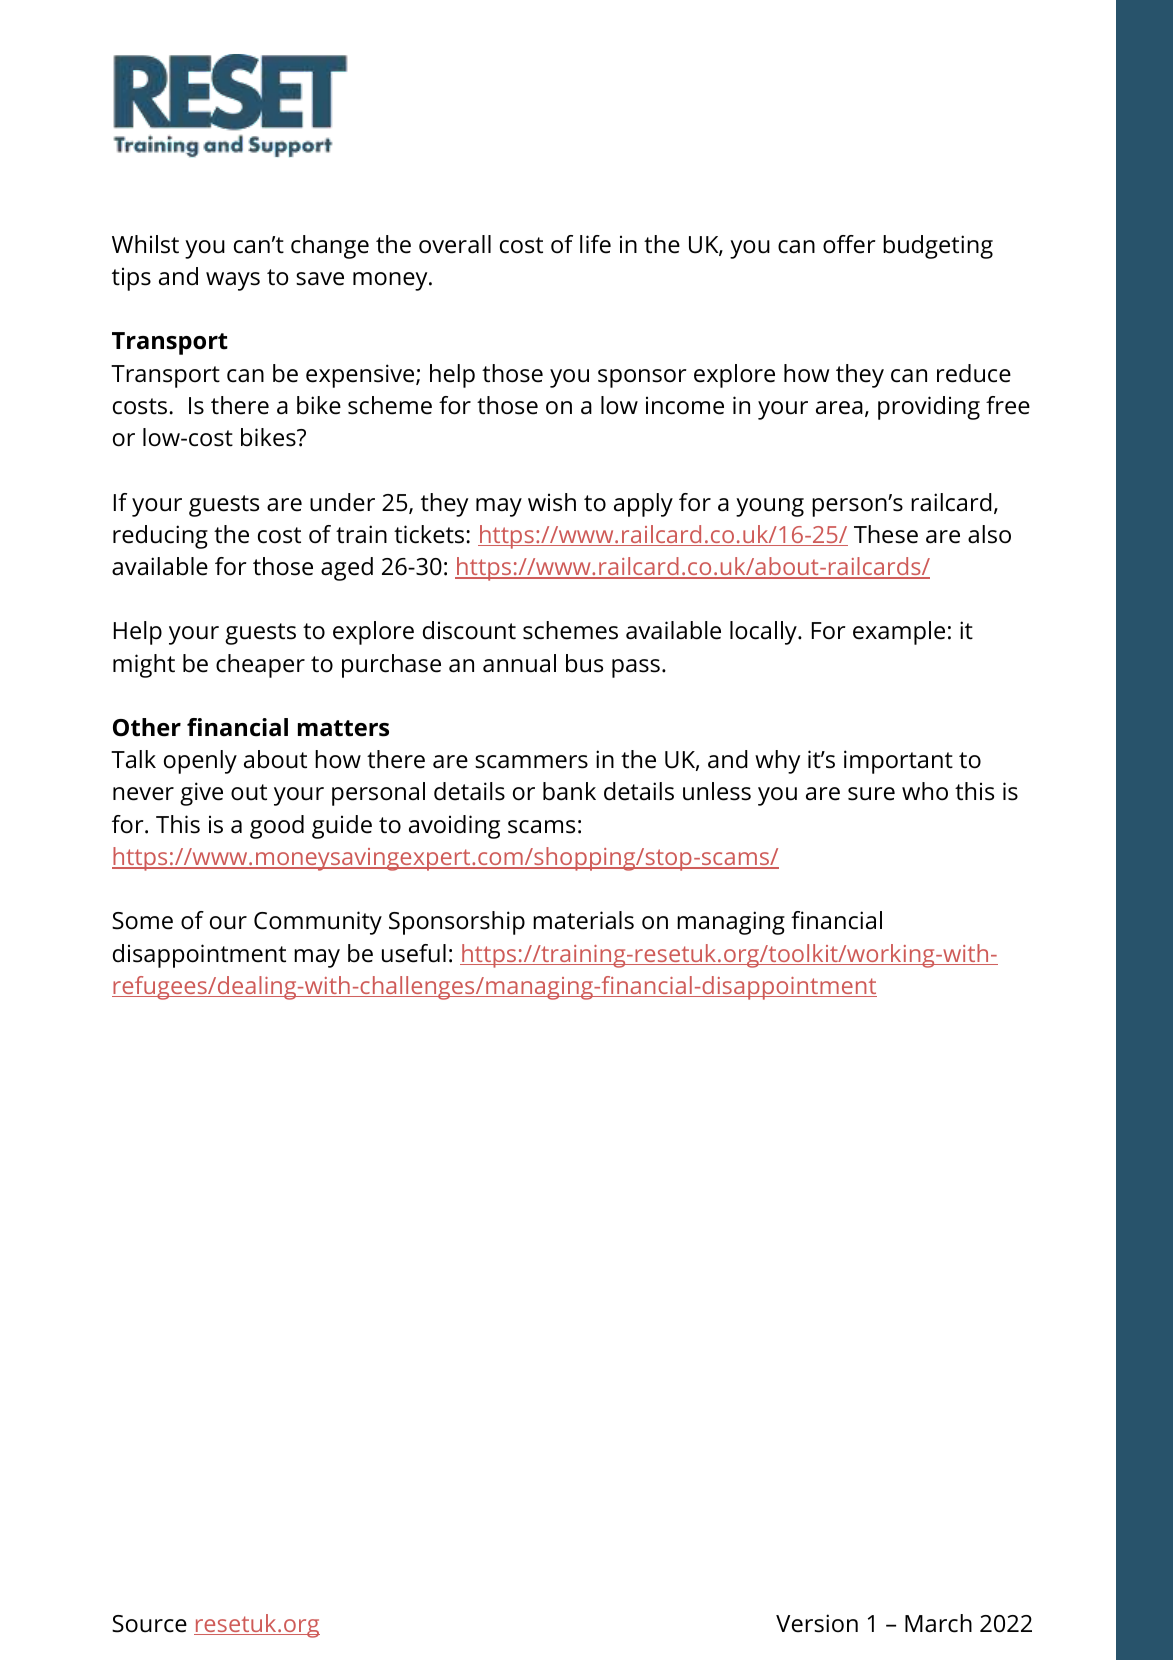  I want to click on budgeting, so click(938, 247).
